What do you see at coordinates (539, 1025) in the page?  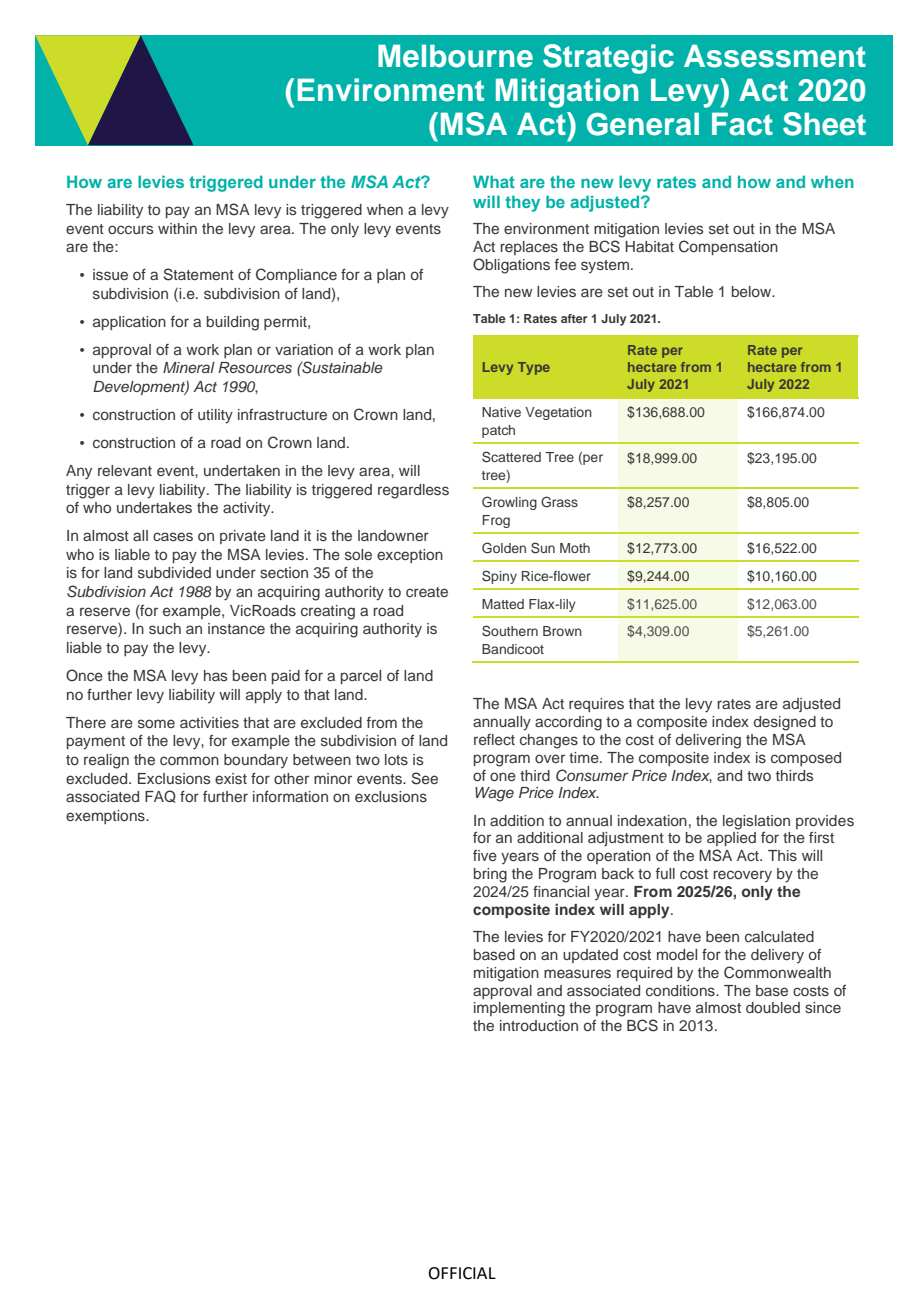 I see `introduction` at bounding box center [539, 1025].
